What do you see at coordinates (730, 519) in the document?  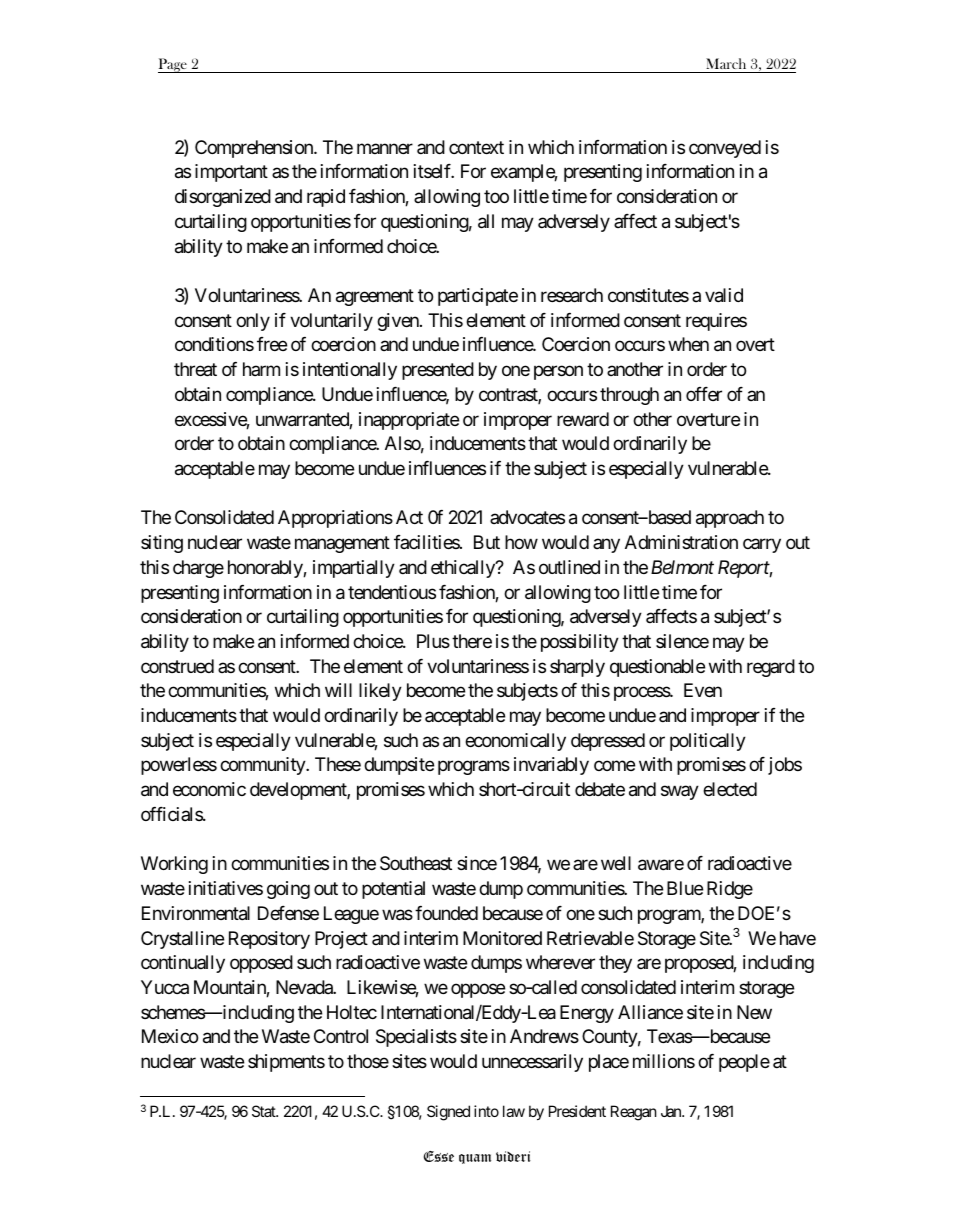 I see `approach` at bounding box center [730, 519].
